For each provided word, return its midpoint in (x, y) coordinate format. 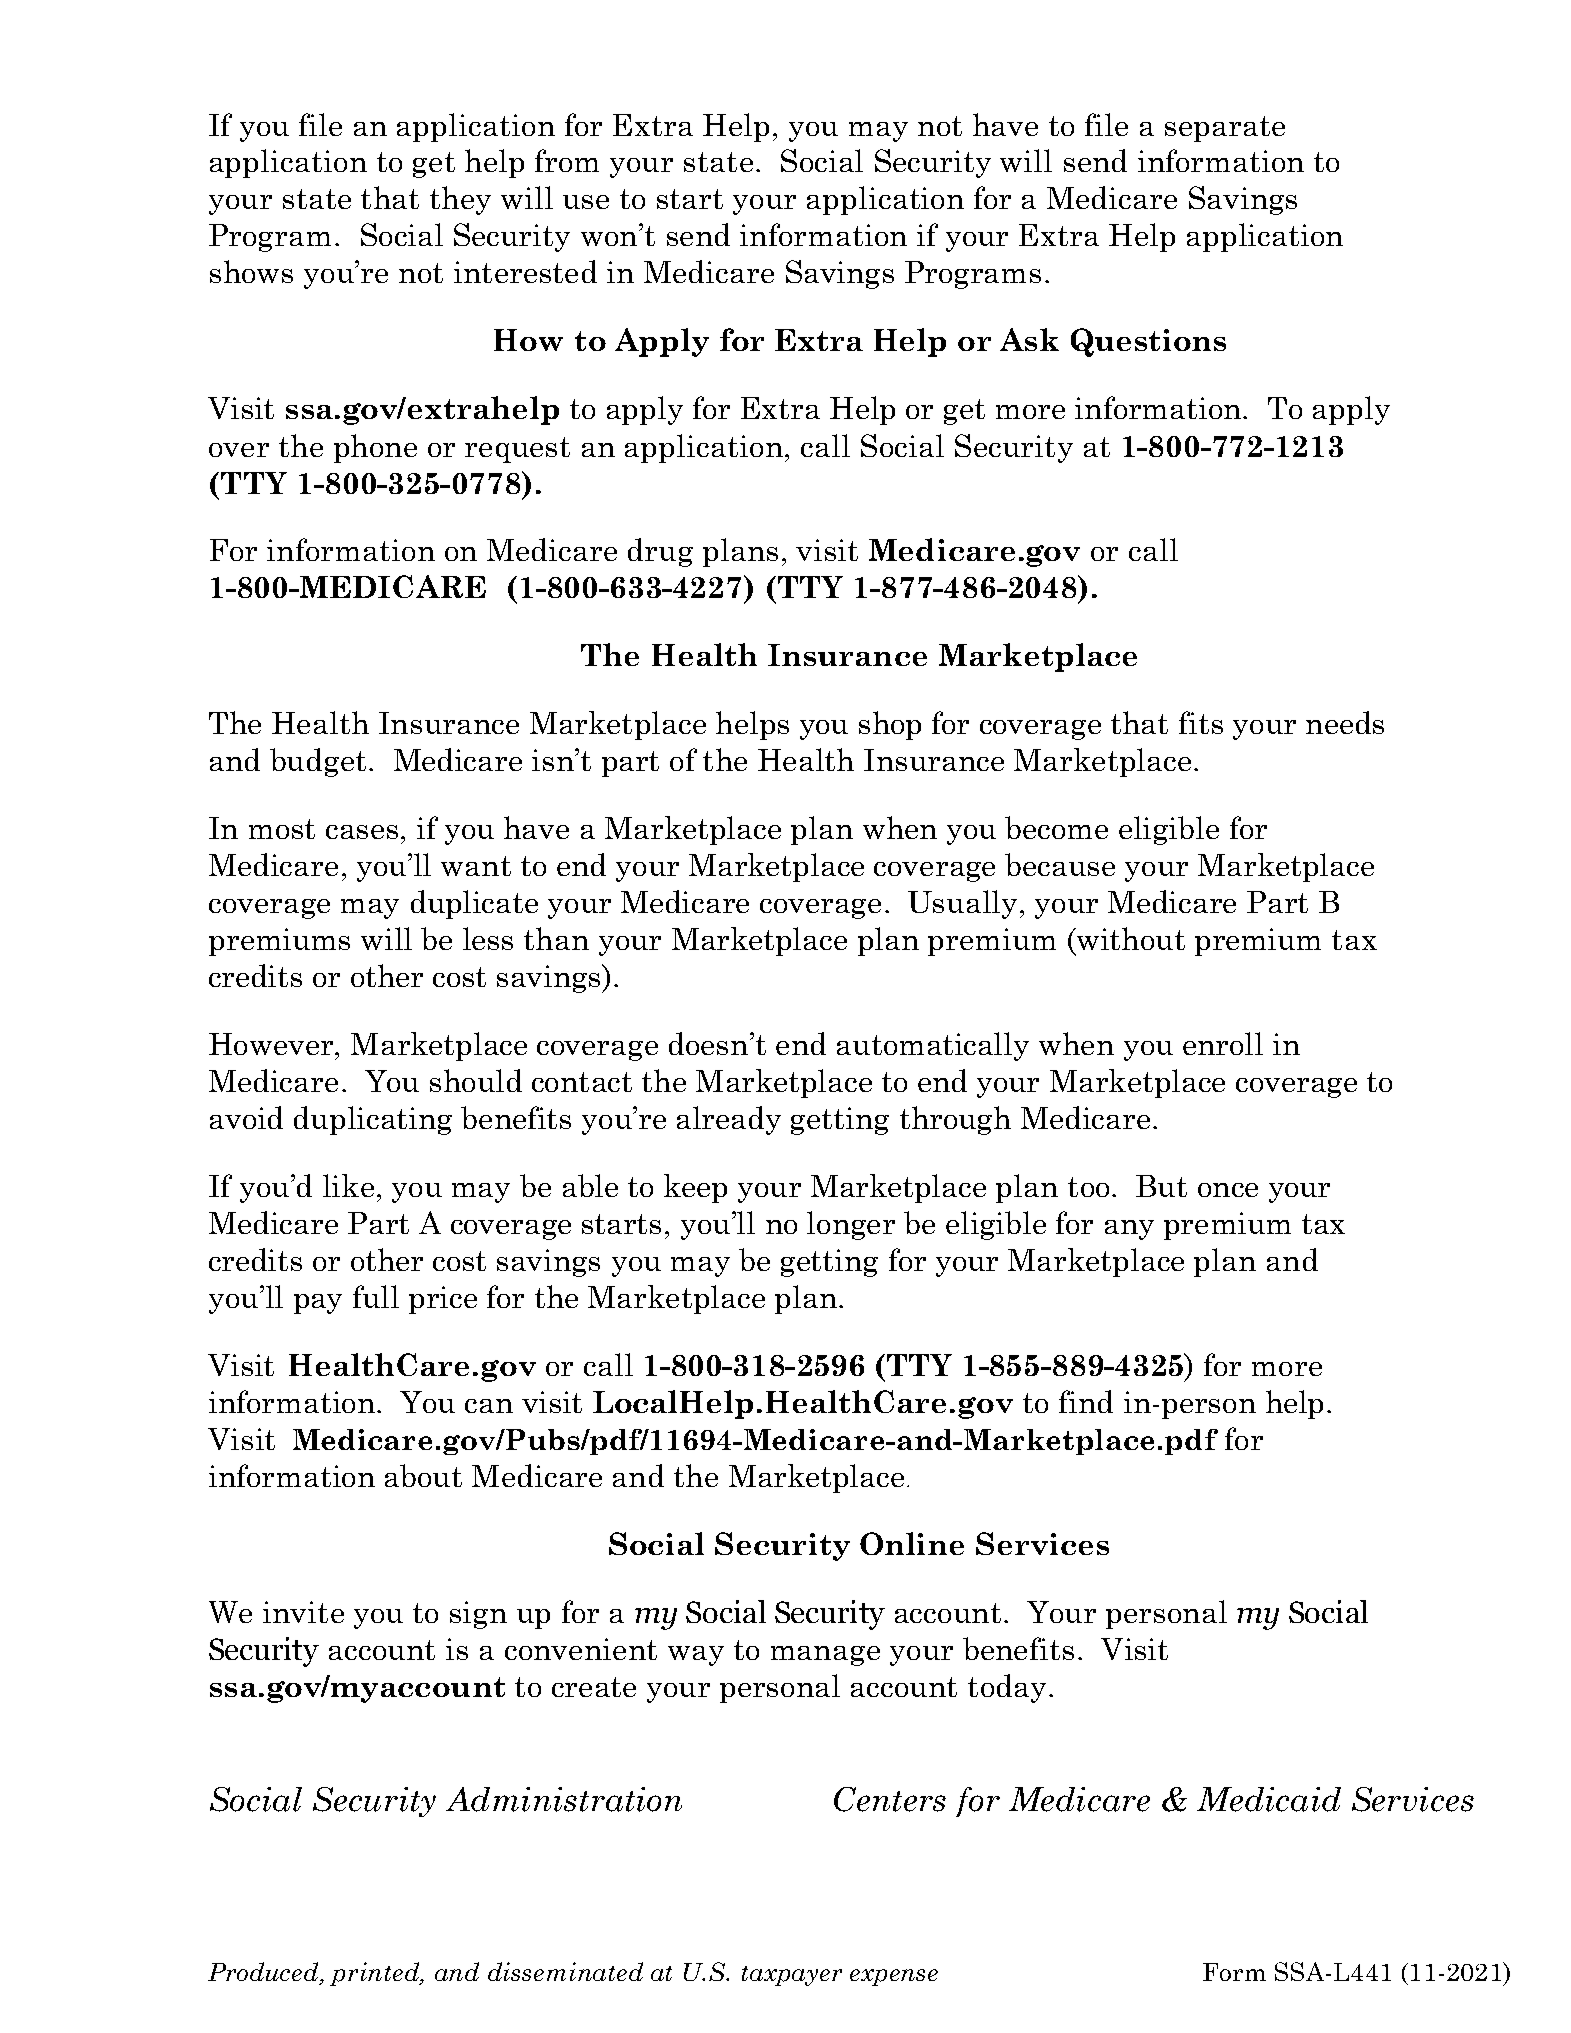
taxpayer (792, 1976)
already (729, 1120)
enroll (1223, 1043)
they (460, 200)
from (567, 160)
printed (375, 1974)
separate (1225, 129)
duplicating (373, 1120)
